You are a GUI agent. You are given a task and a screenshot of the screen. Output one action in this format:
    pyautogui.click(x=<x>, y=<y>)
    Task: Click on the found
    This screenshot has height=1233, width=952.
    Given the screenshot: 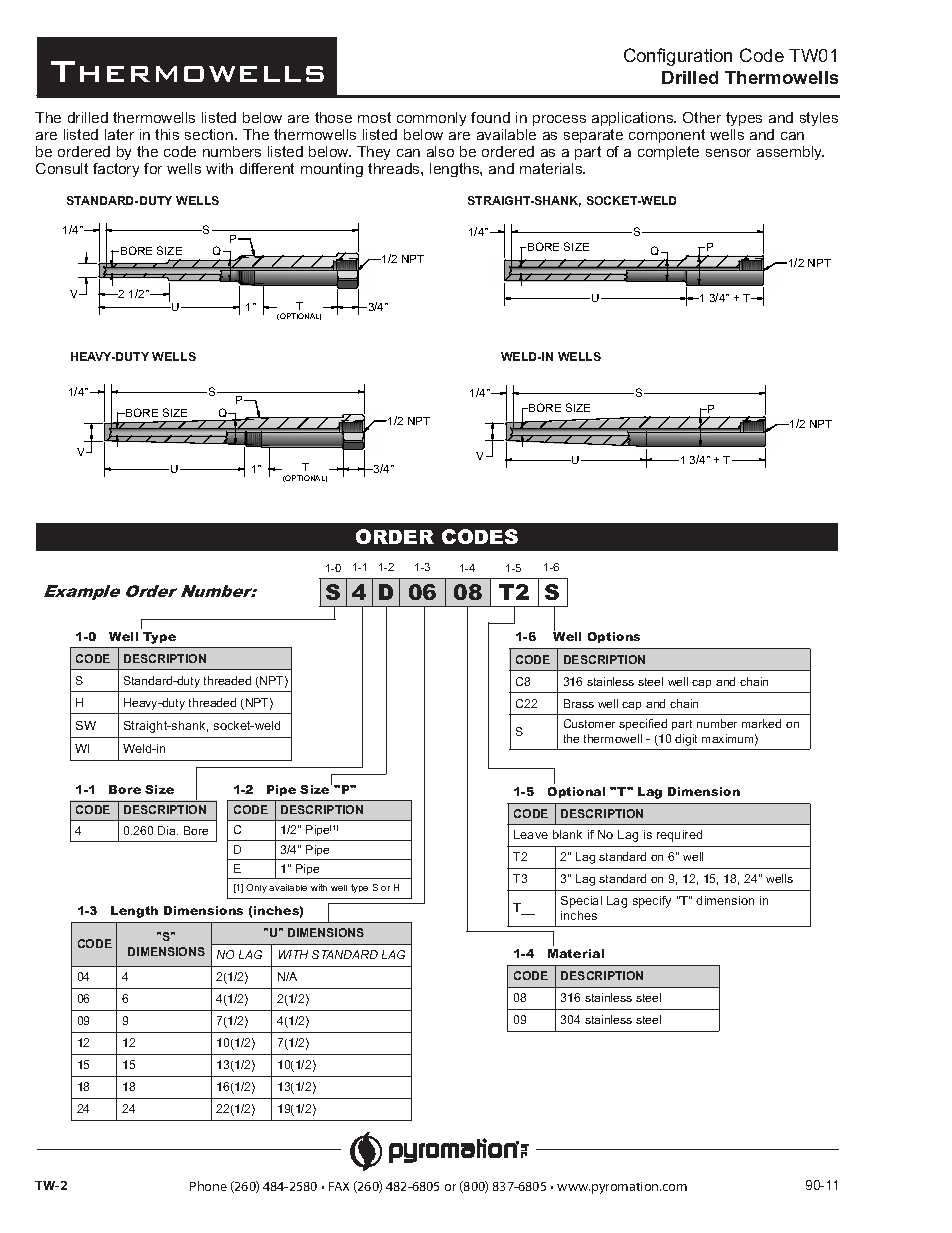 What is the action you would take?
    pyautogui.click(x=490, y=117)
